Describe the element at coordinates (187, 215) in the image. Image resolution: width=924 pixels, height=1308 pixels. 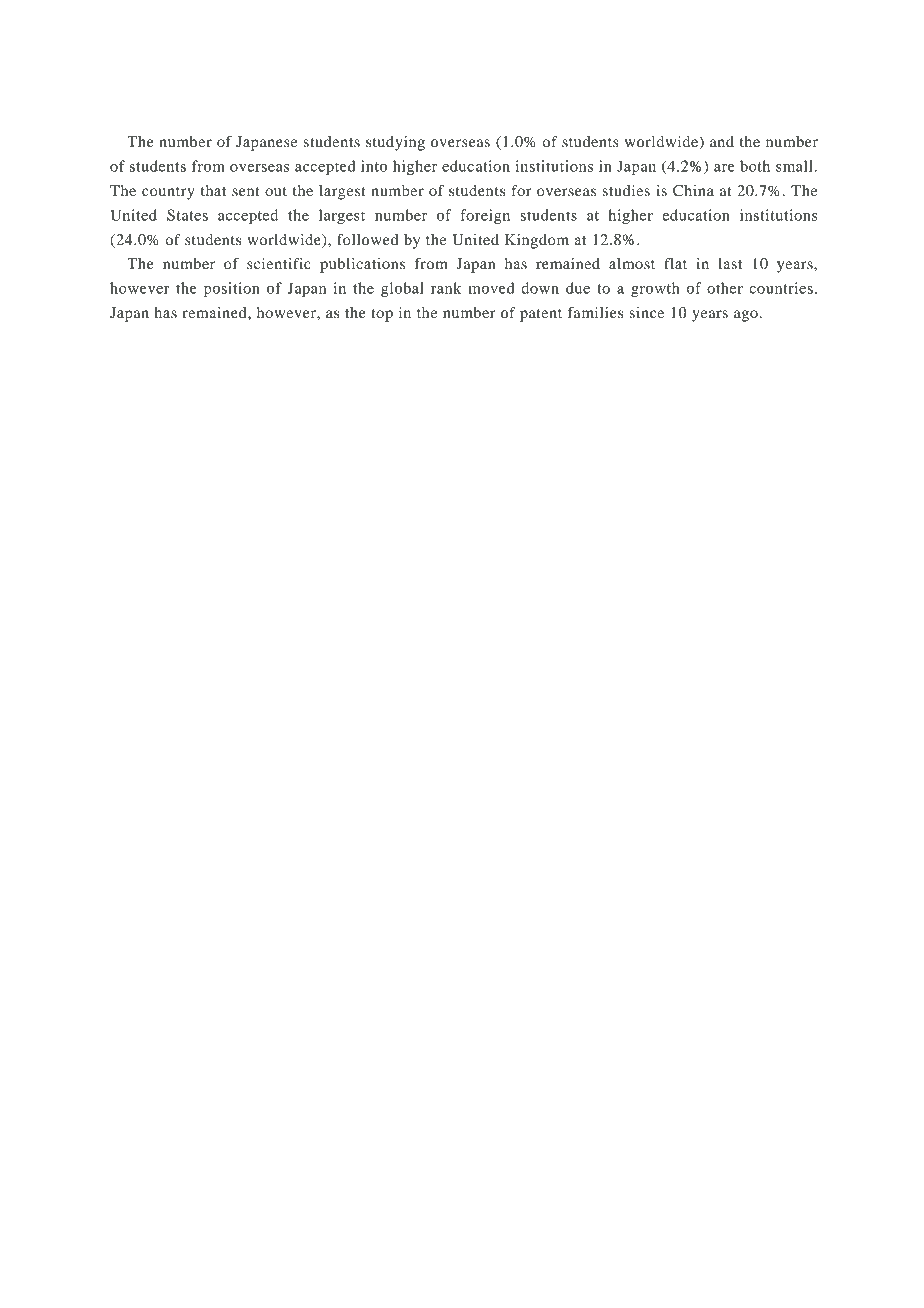
I see `States` at that location.
